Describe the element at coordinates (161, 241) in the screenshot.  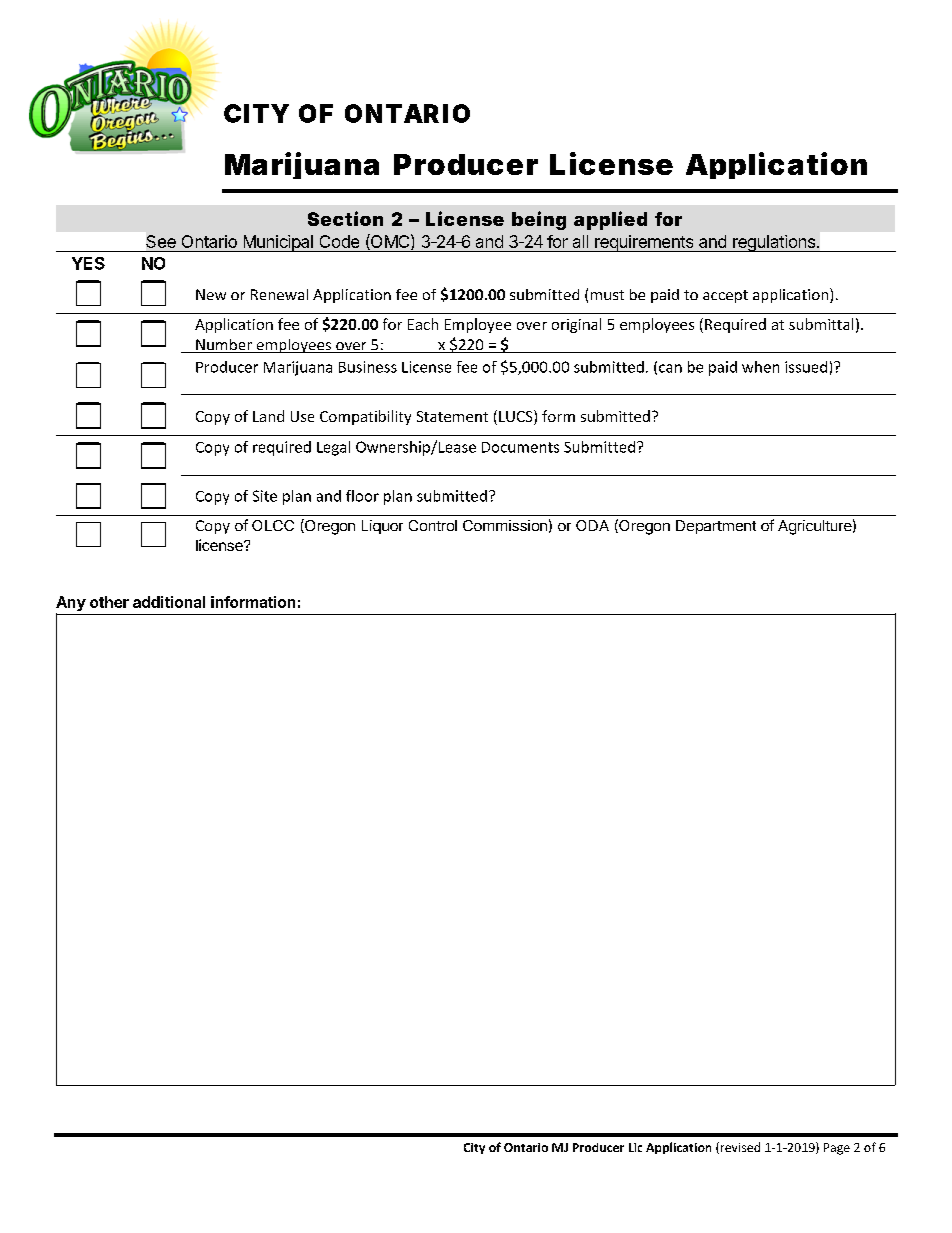
I see `See` at that location.
